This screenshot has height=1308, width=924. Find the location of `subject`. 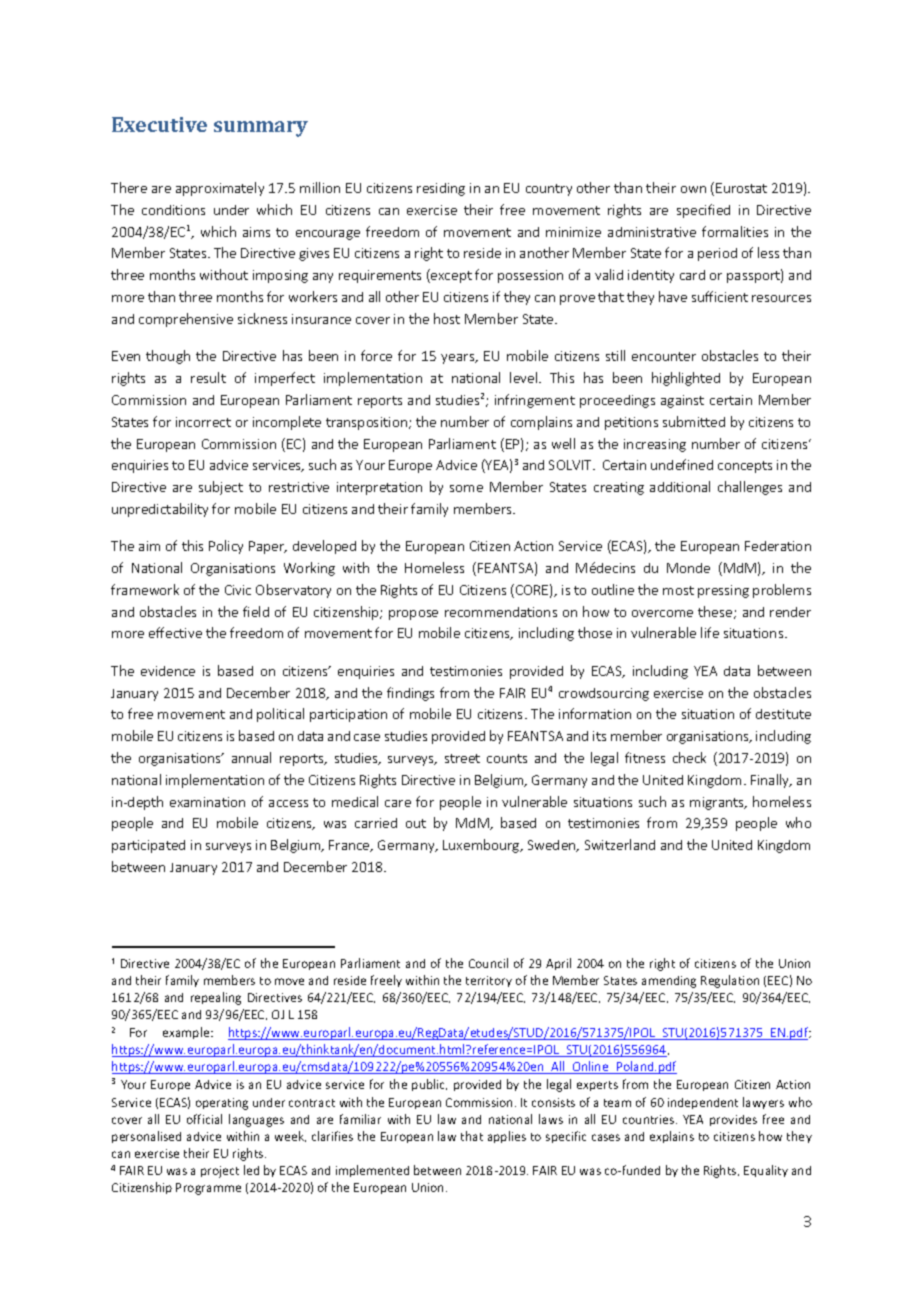

subject is located at coordinates (221, 488).
